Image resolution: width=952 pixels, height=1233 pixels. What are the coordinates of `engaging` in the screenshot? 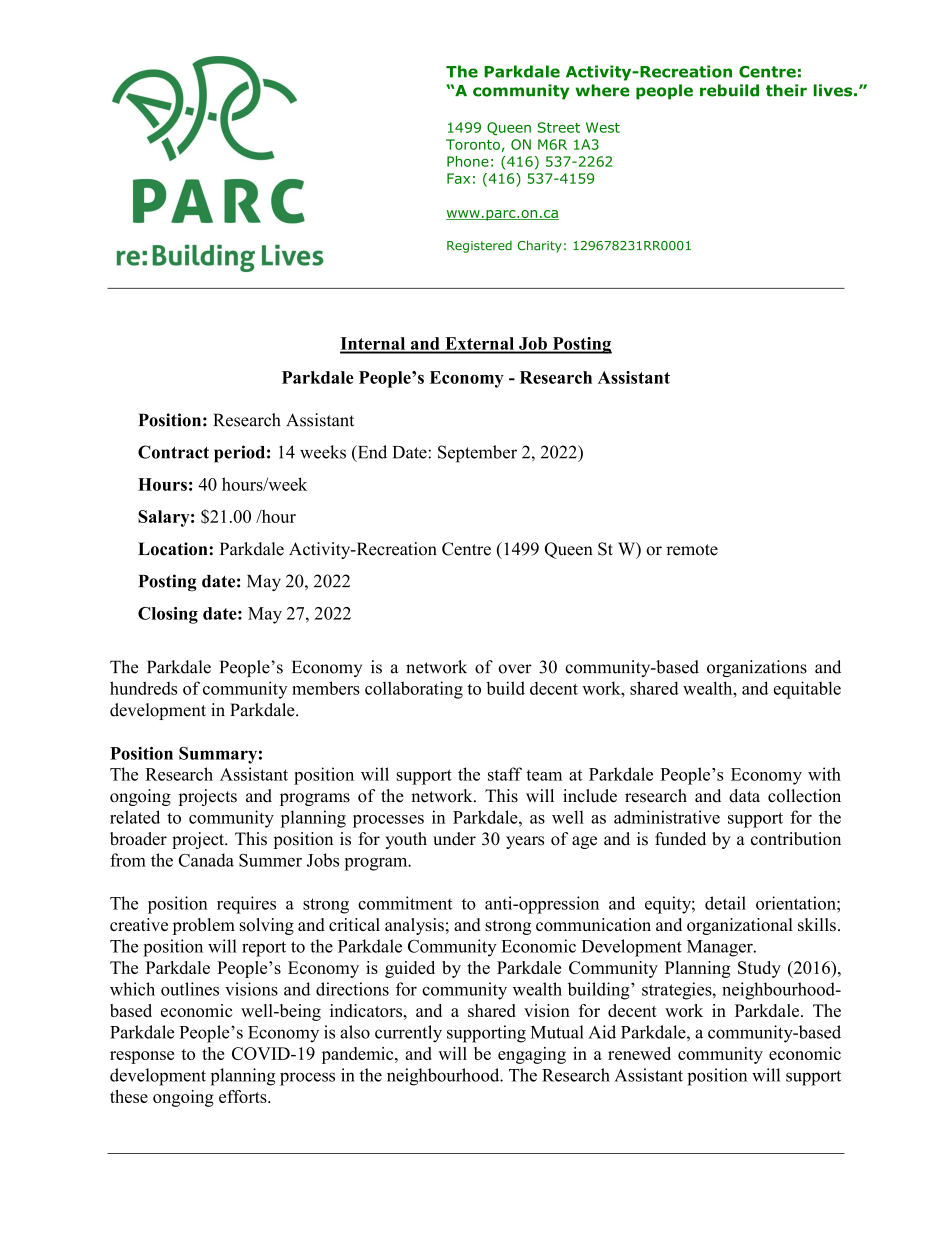 It's located at (532, 1055).
